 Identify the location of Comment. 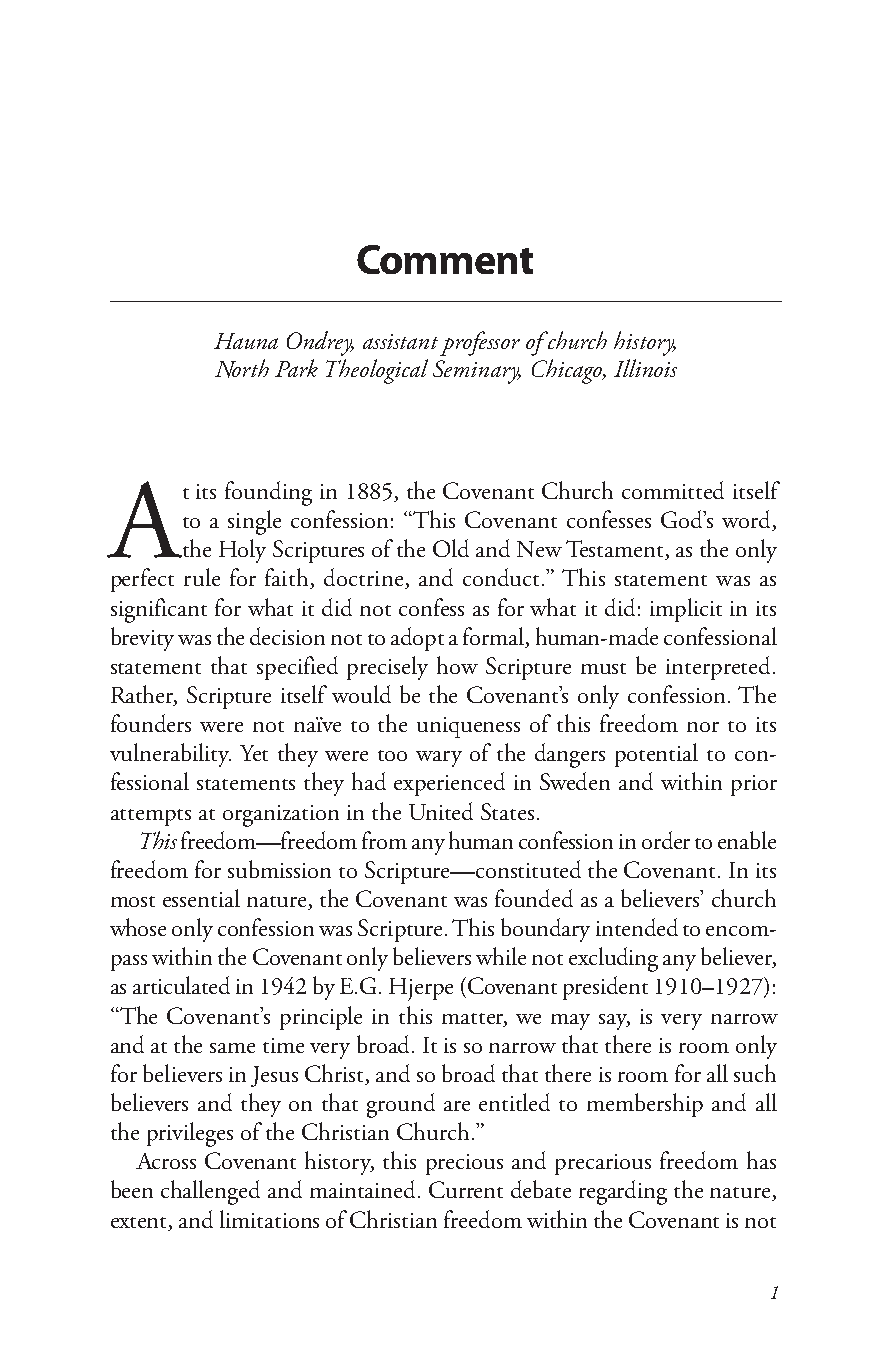
(445, 259).
